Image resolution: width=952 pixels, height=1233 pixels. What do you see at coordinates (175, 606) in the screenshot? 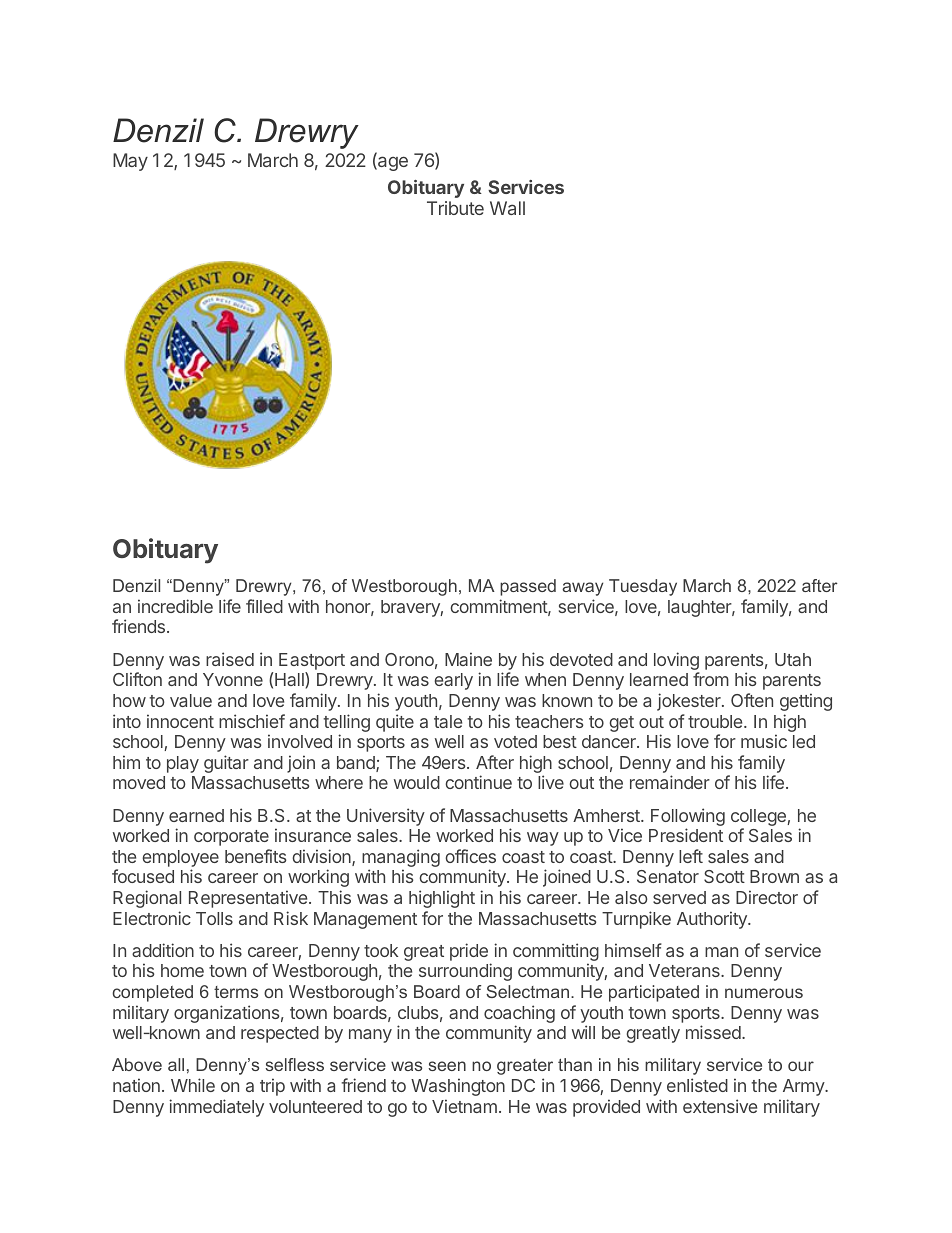
I see `incredible` at bounding box center [175, 606].
